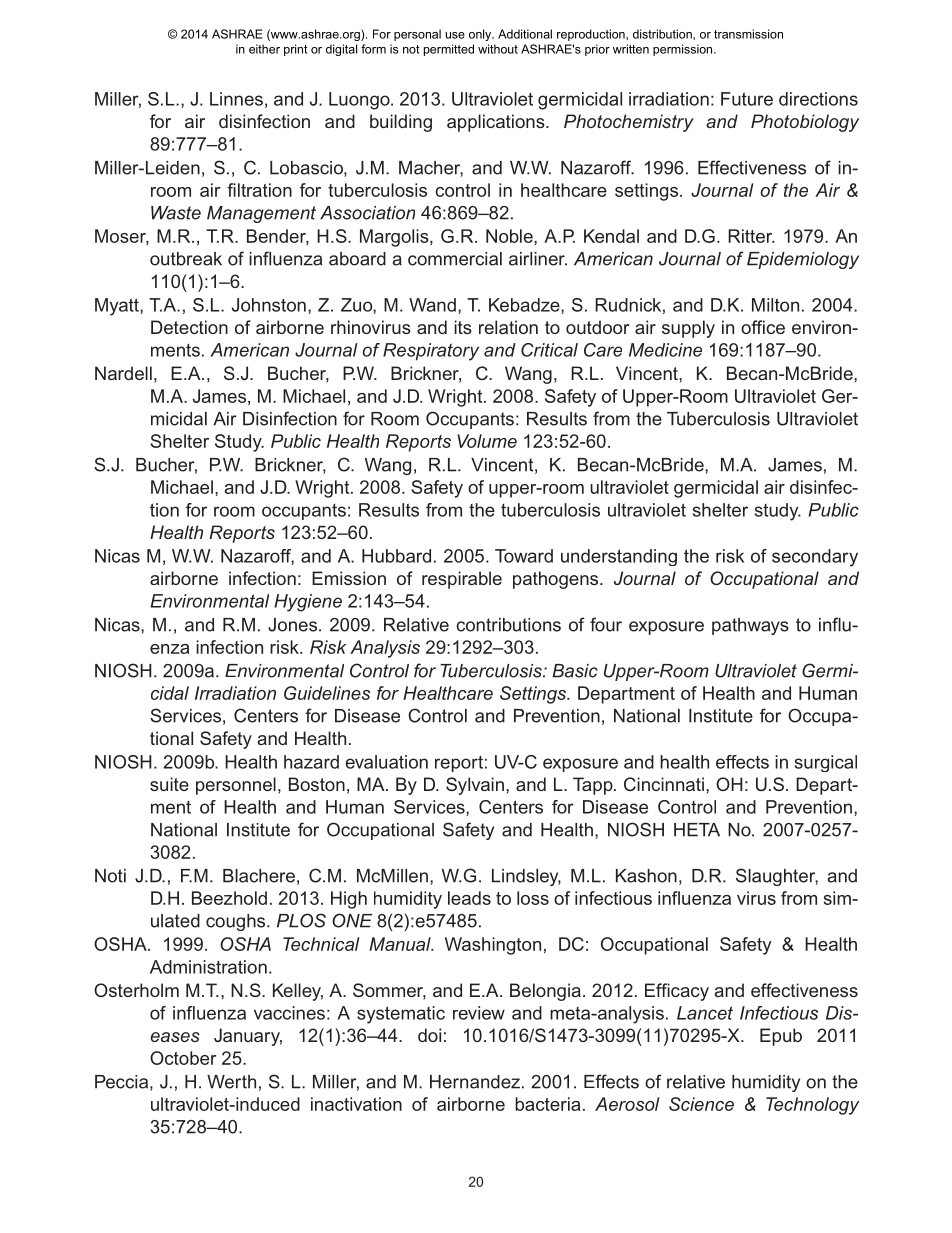 The width and height of the document is (952, 1233). I want to click on either, so click(264, 49).
